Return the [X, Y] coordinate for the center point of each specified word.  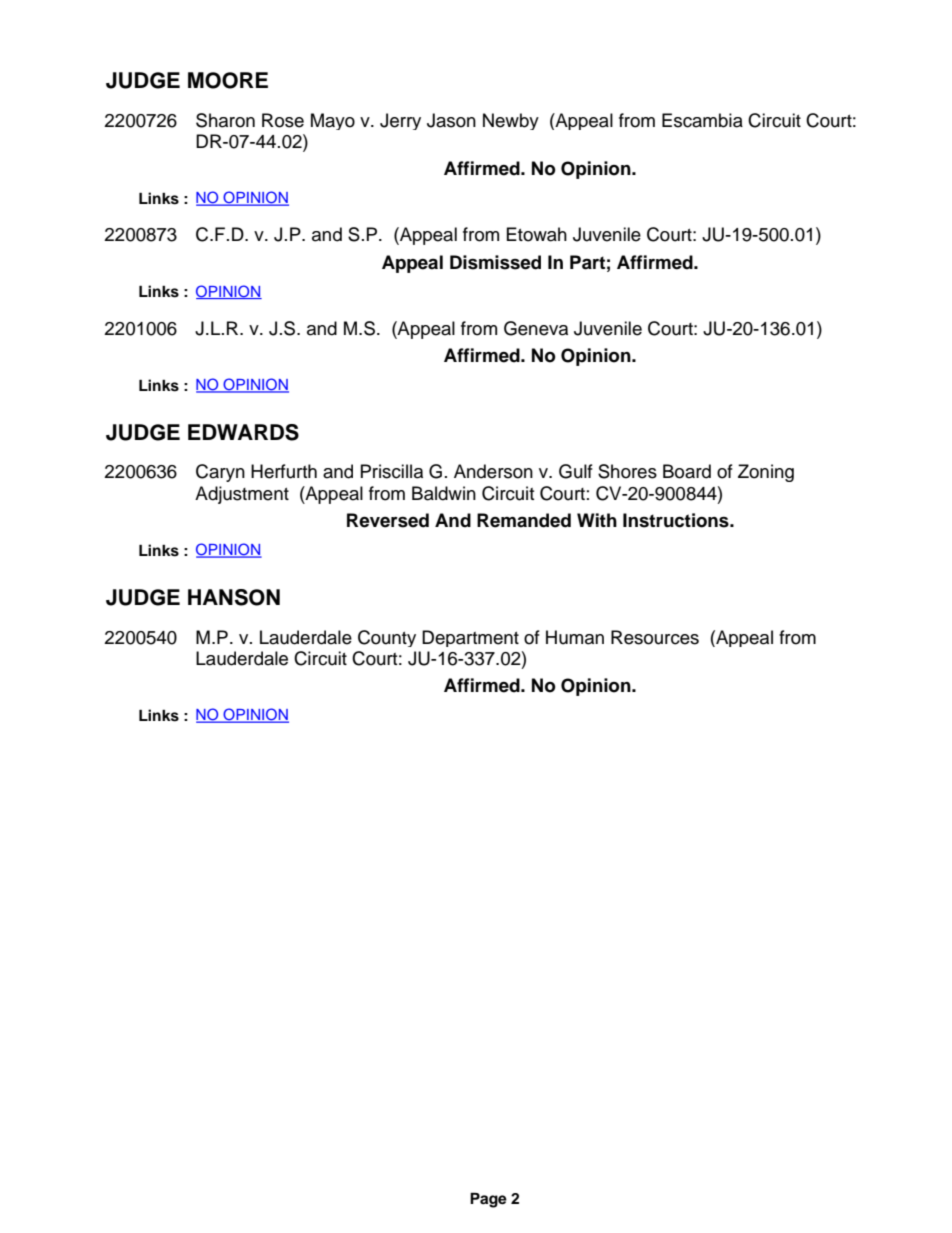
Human [575, 637]
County [387, 638]
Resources [655, 637]
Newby [511, 121]
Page [488, 1200]
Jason [451, 120]
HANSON [234, 597]
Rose [283, 120]
